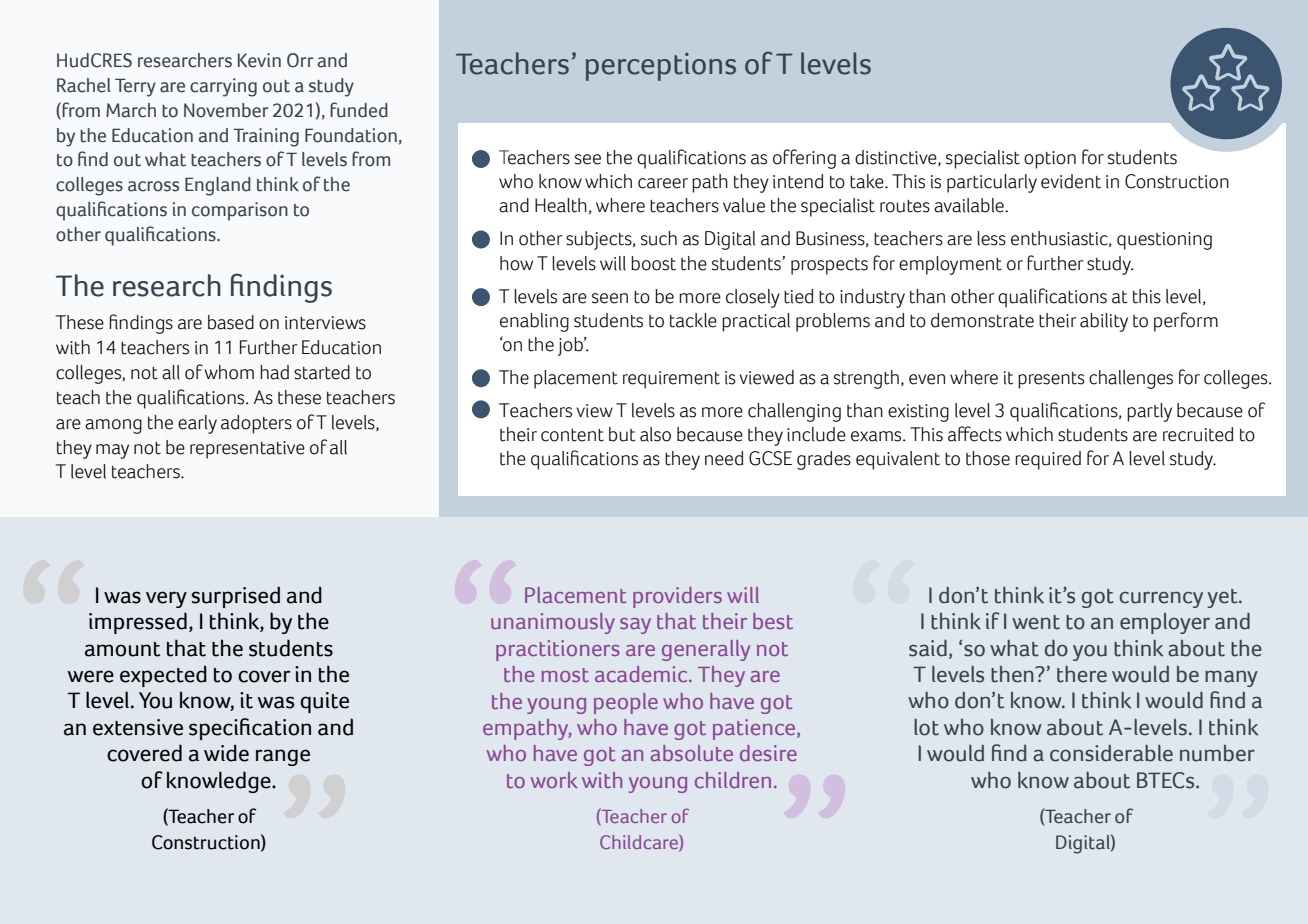  Describe the element at coordinates (1149, 412) in the screenshot. I see `partly` at that location.
